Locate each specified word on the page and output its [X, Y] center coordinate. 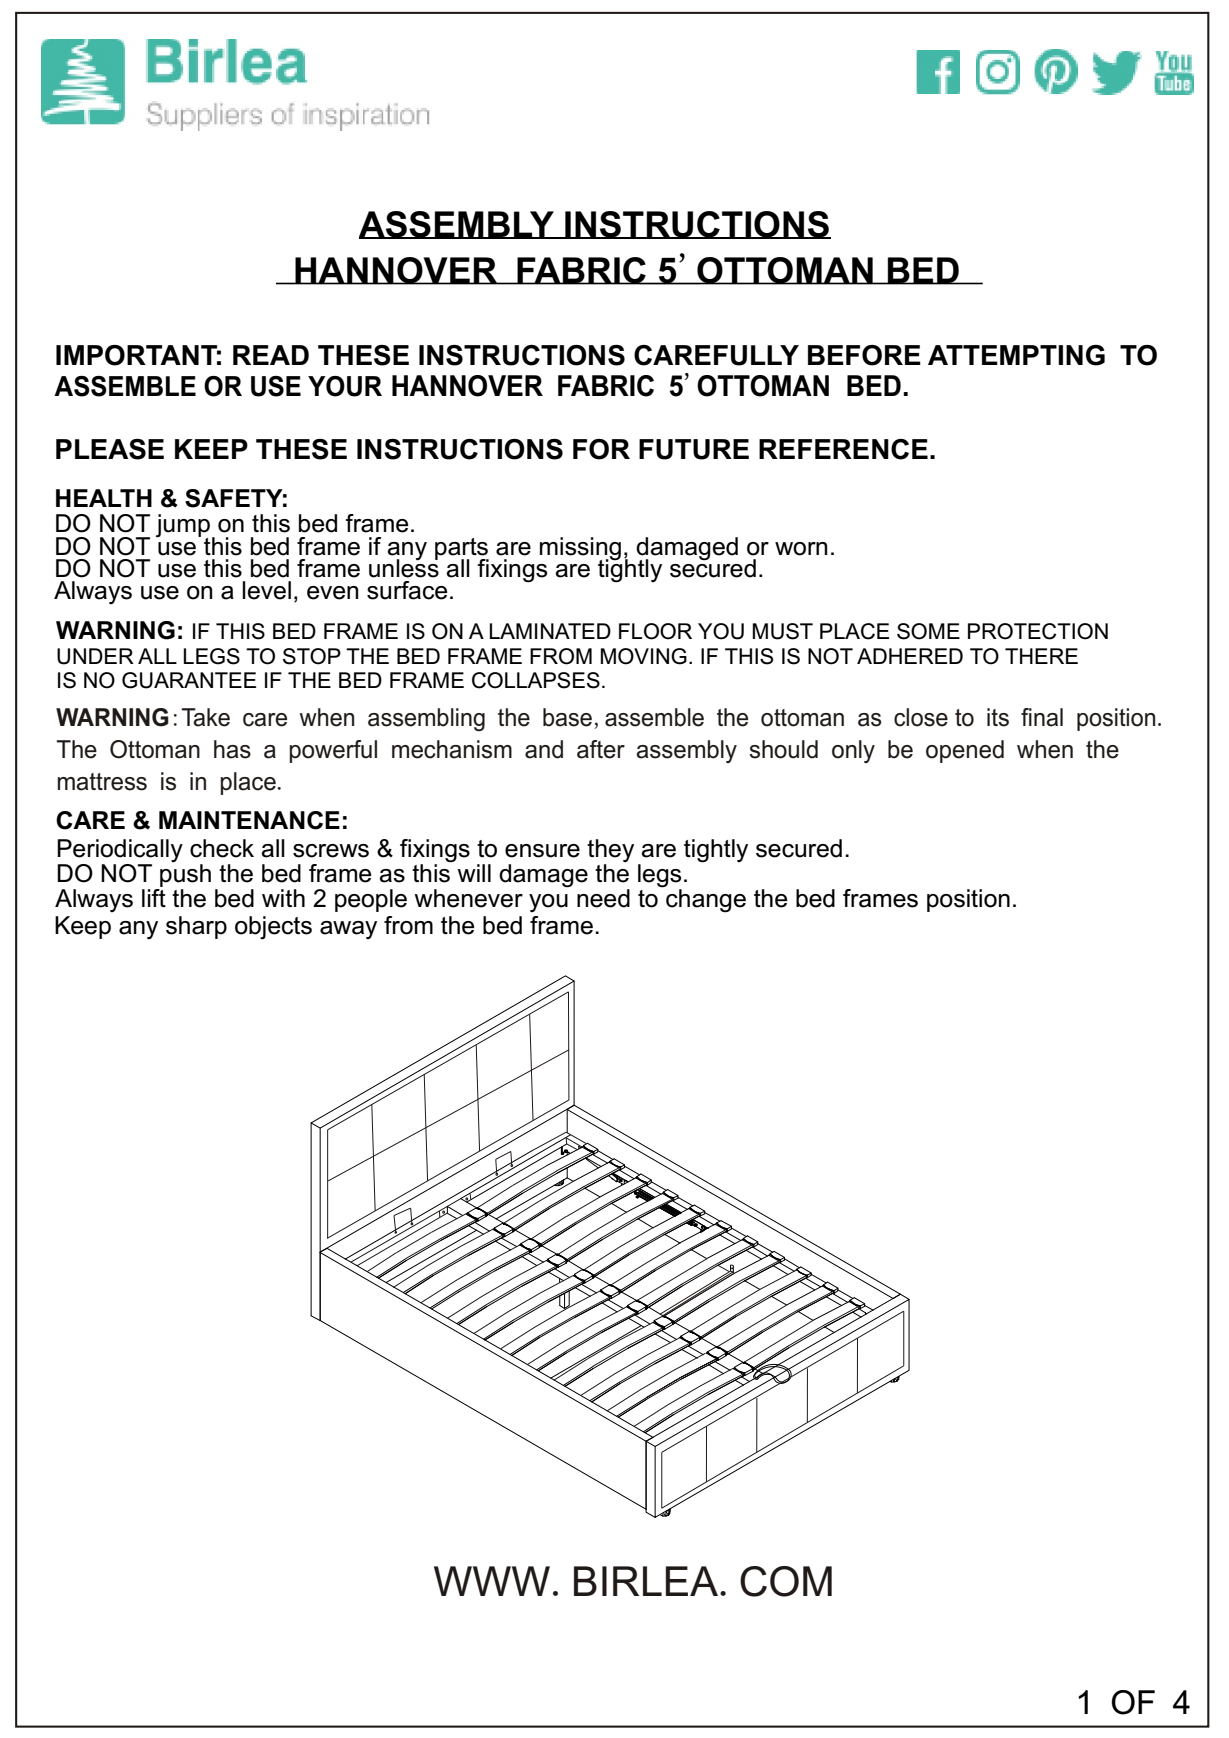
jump [183, 527]
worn [801, 549]
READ [271, 355]
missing [580, 549]
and [544, 749]
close [921, 717]
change [705, 899]
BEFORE [864, 355]
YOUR [345, 386]
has [232, 749]
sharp [196, 927]
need [603, 898]
